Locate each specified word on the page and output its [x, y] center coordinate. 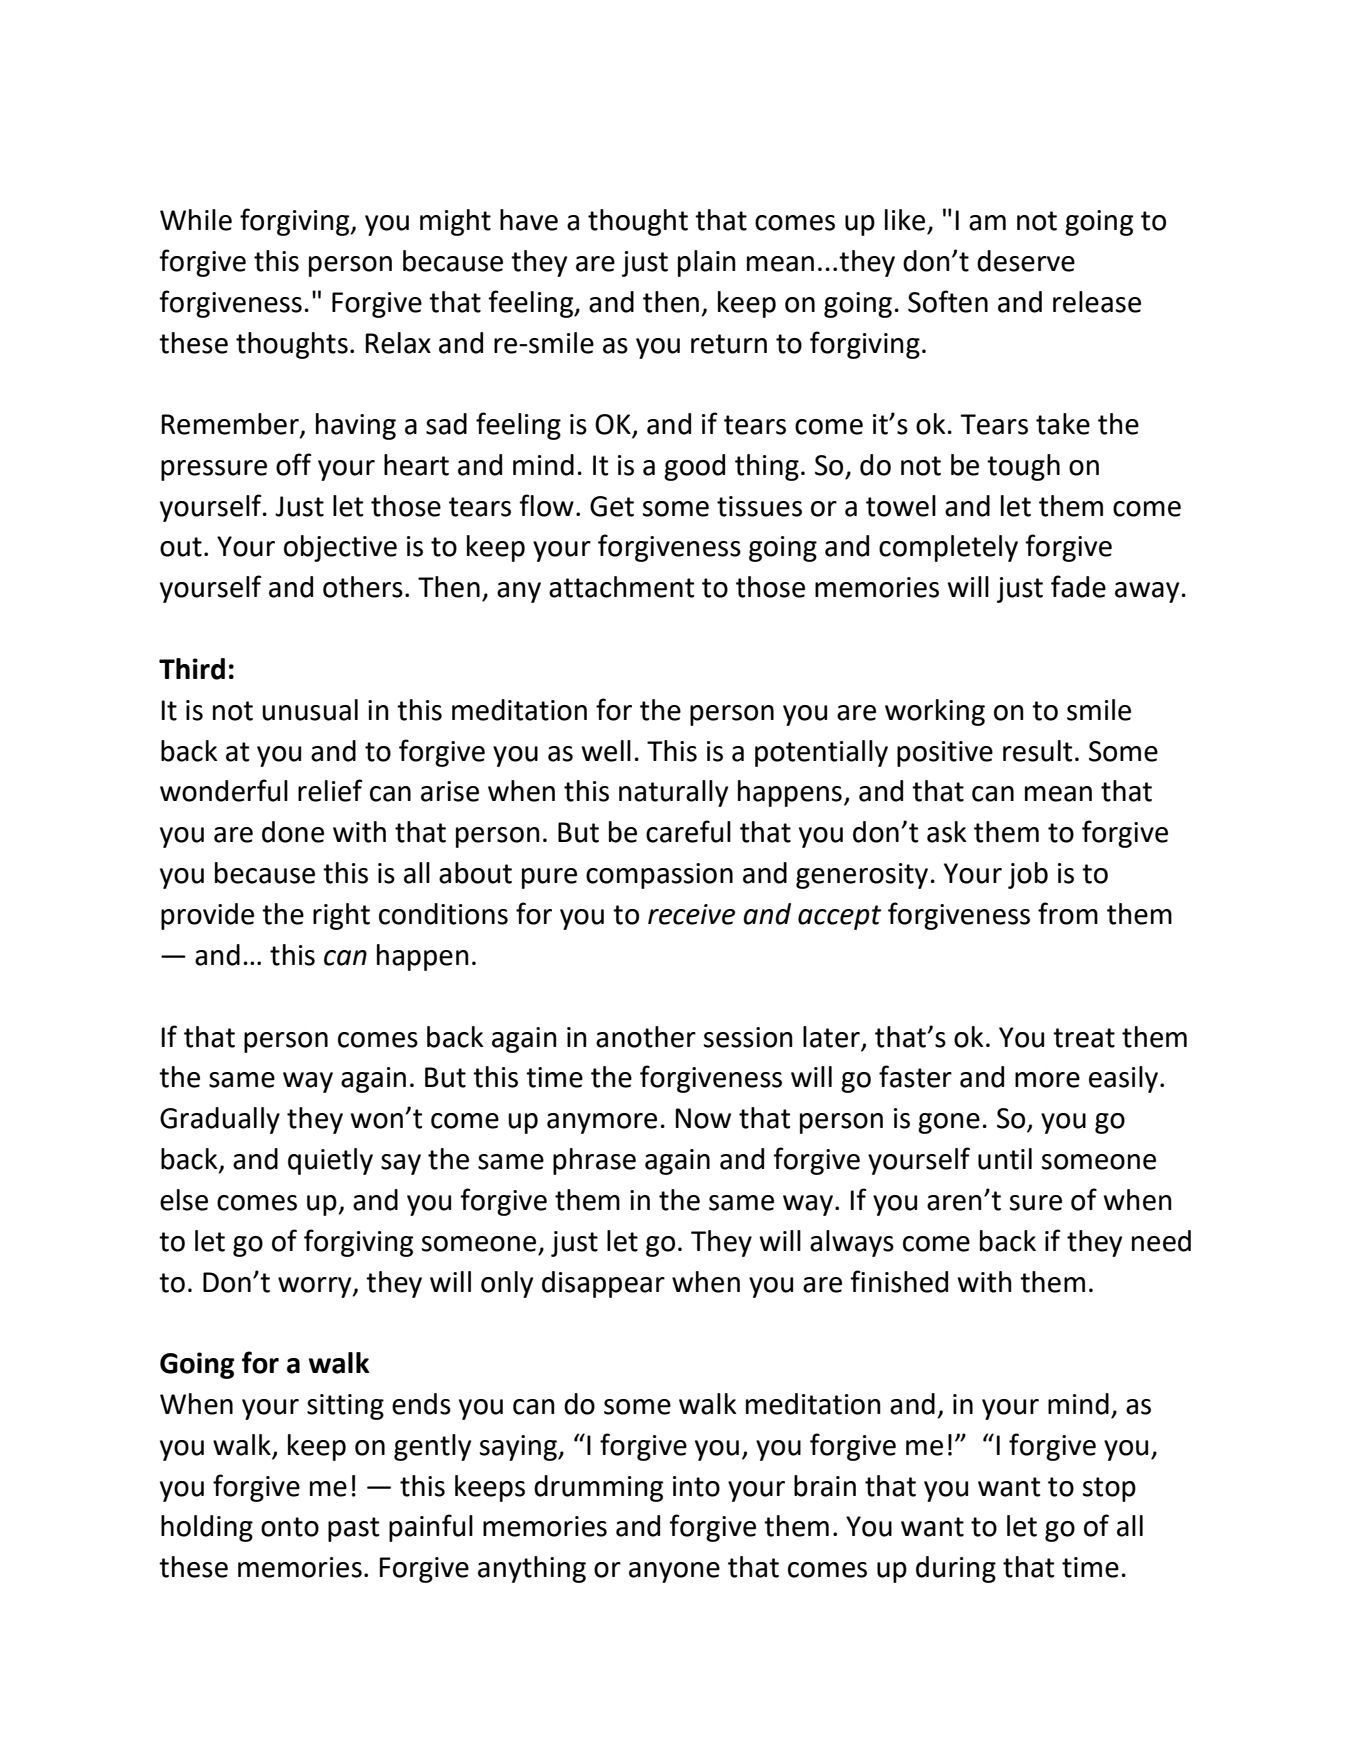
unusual [310, 710]
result [1038, 751]
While [196, 220]
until [1005, 1159]
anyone [674, 1572]
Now [703, 1118]
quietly [330, 1161]
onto [290, 1527]
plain [707, 263]
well [606, 751]
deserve [1026, 261]
